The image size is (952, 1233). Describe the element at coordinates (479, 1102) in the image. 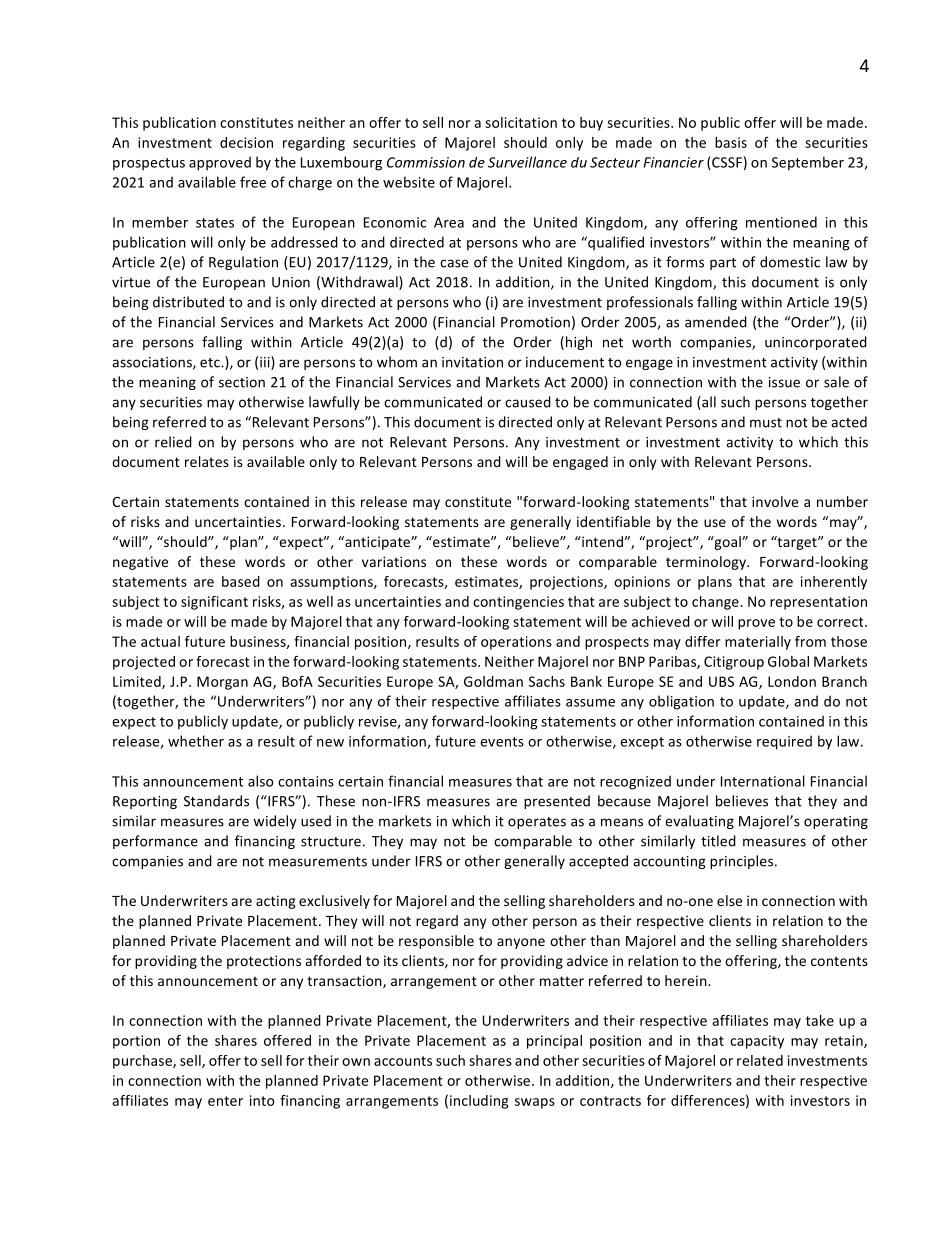

I see `including` at that location.
